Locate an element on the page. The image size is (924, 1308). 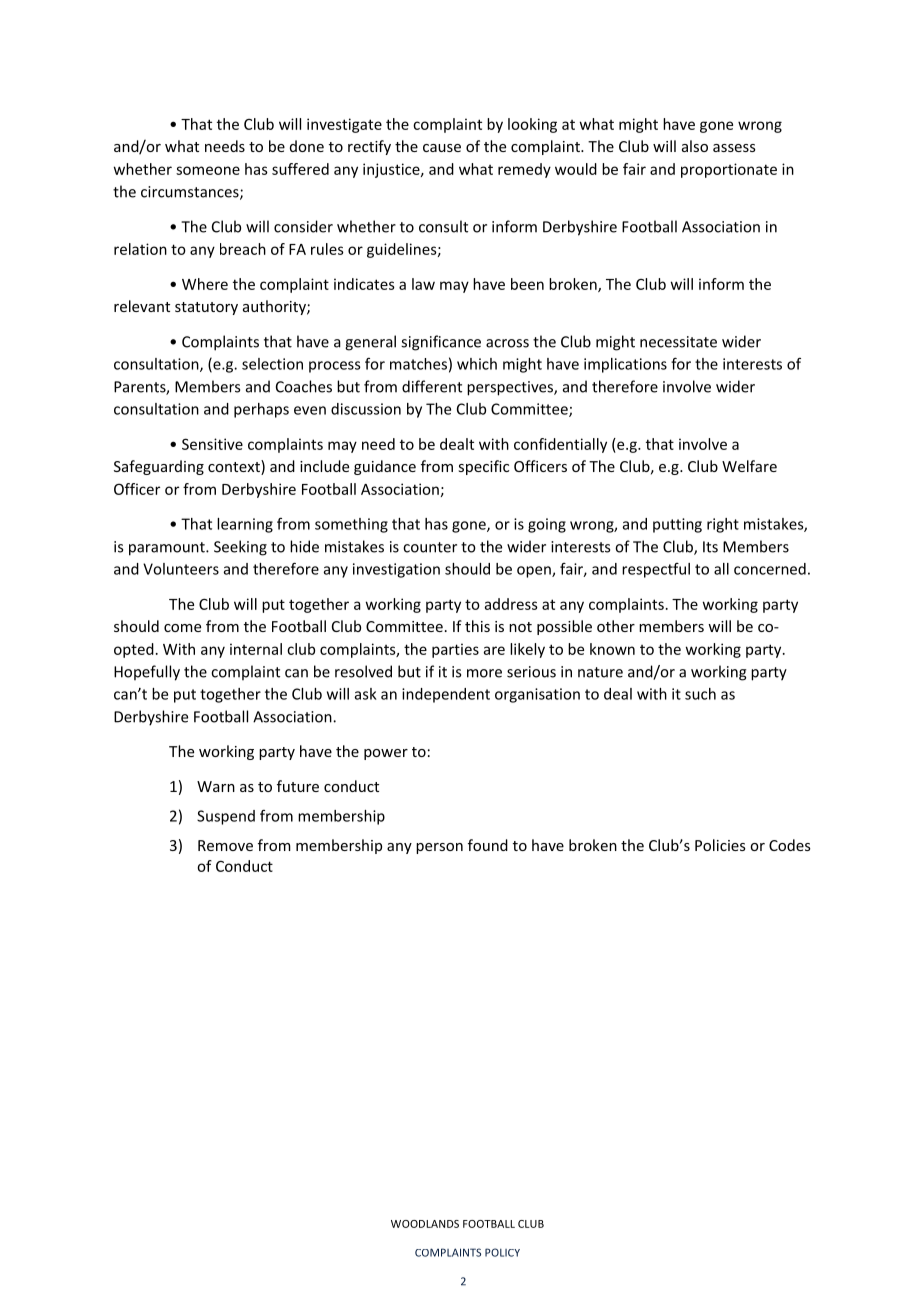
independent is located at coordinates (446, 695).
